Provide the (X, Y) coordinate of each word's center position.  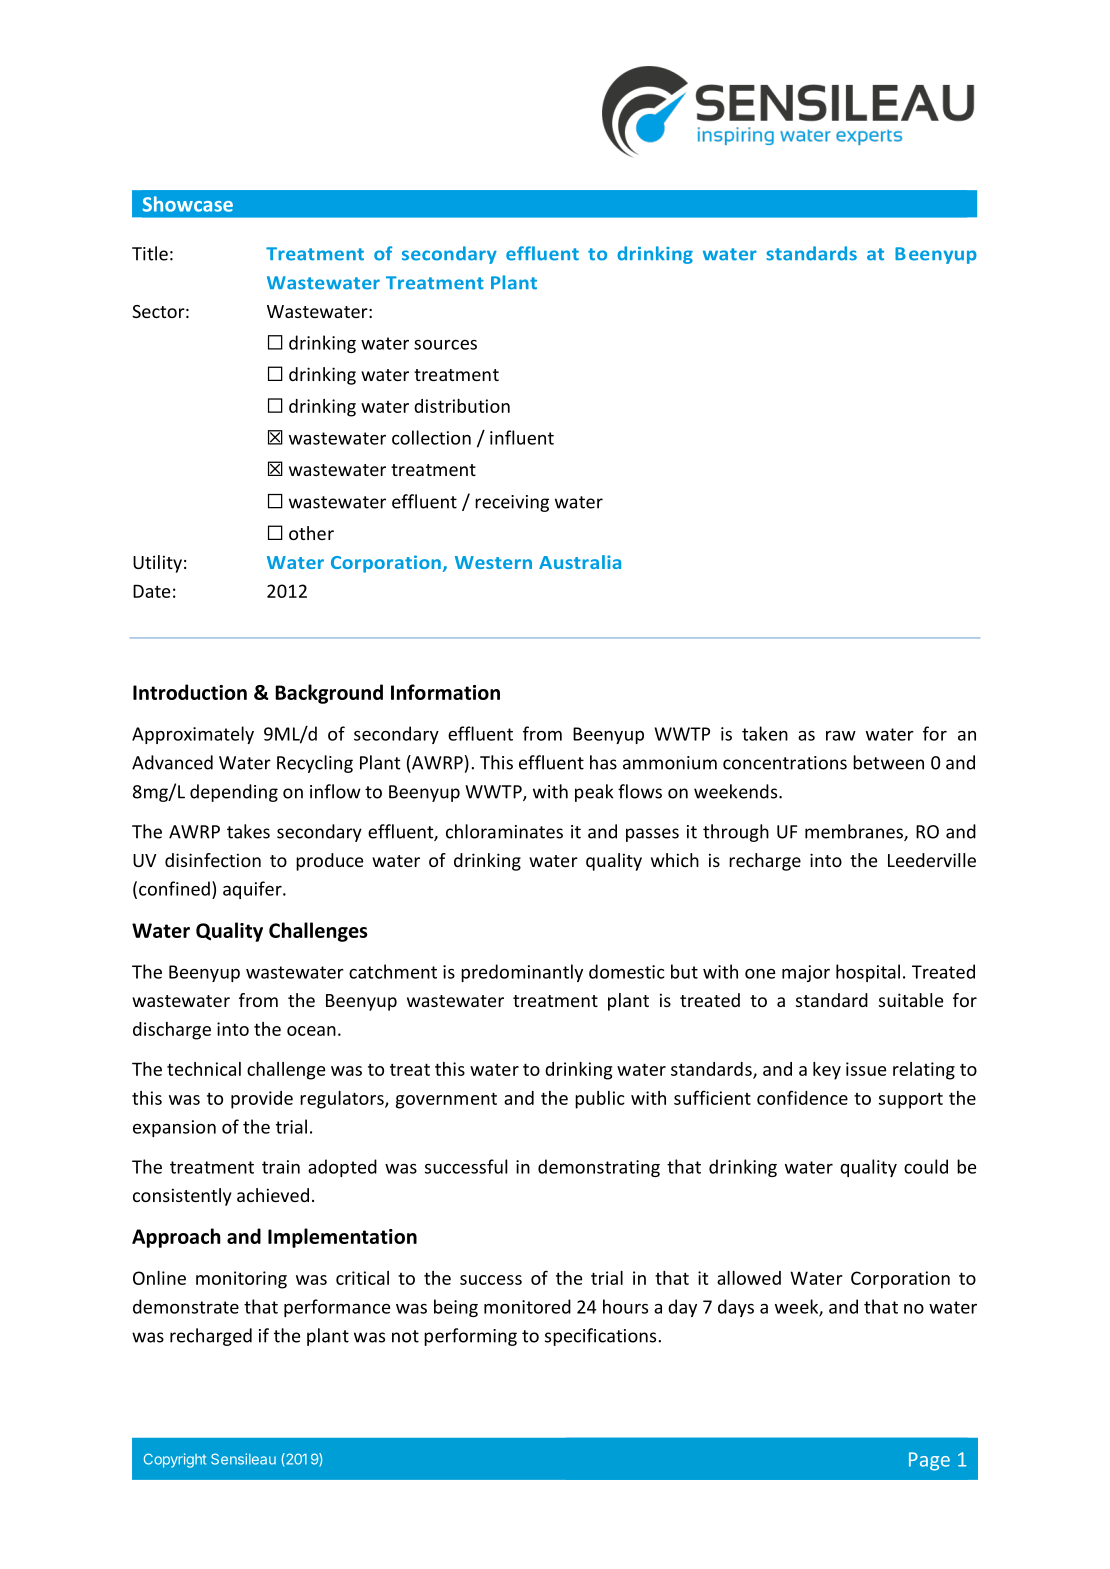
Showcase (188, 204)
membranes (855, 832)
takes (248, 831)
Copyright (175, 1460)
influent (522, 437)
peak (594, 793)
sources (445, 345)
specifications (600, 1337)
